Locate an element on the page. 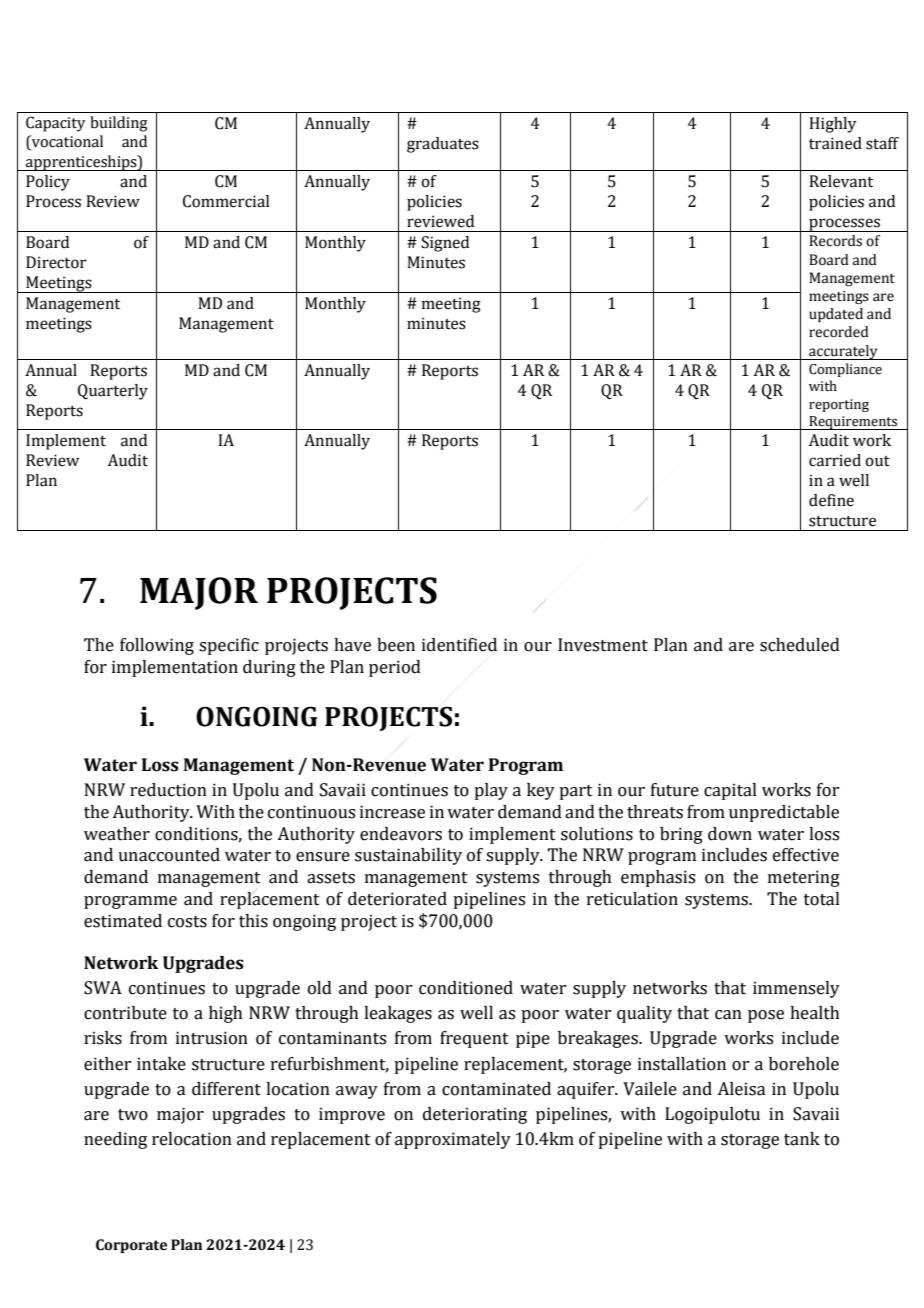 This page has width=924, height=1308. immensely is located at coordinates (796, 989).
